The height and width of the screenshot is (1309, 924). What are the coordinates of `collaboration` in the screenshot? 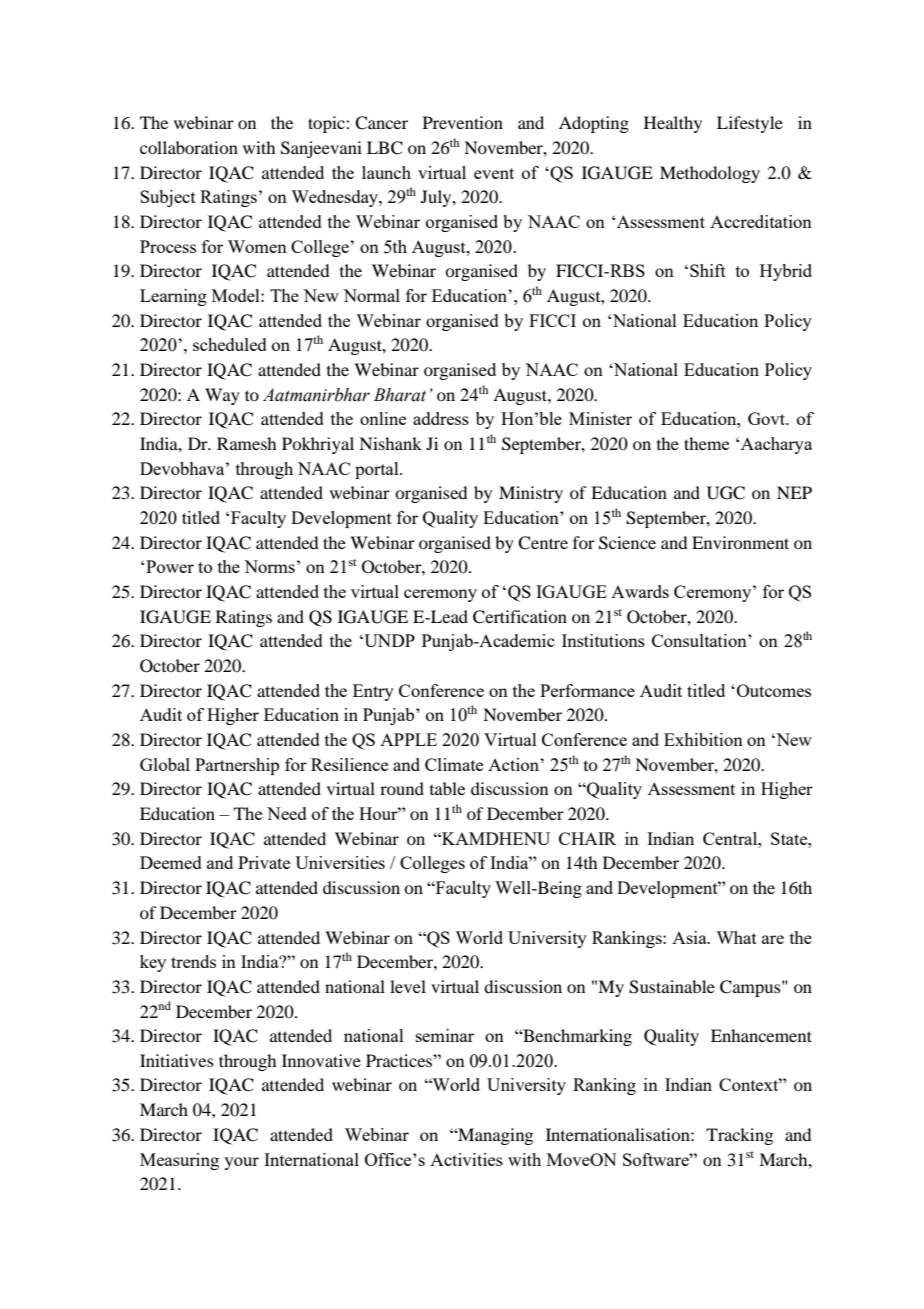 It's located at (189, 147).
